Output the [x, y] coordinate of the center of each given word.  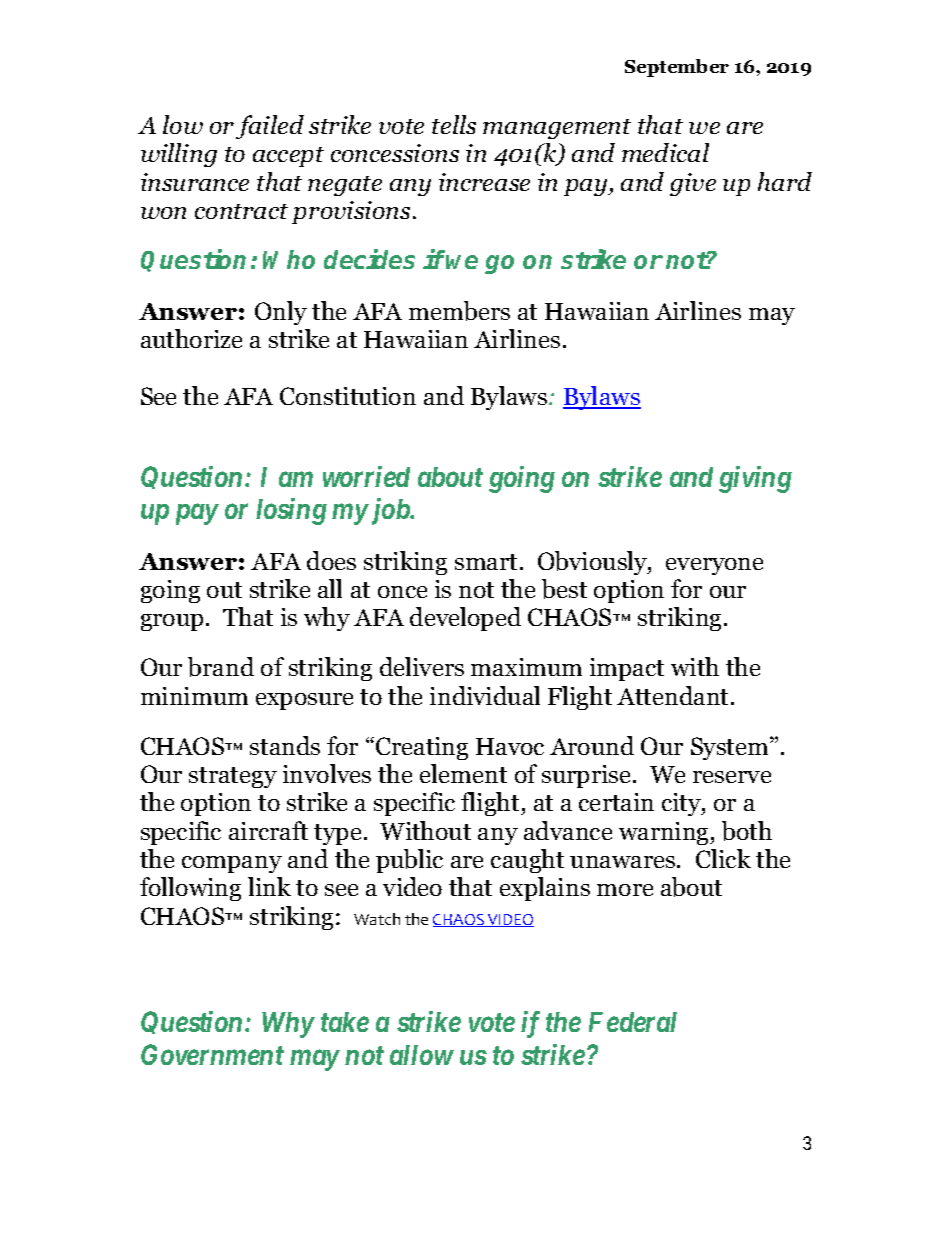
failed [270, 127]
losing [291, 511]
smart [488, 562]
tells [454, 124]
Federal [633, 1022]
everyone [714, 566]
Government [212, 1054]
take [345, 1022]
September [677, 68]
